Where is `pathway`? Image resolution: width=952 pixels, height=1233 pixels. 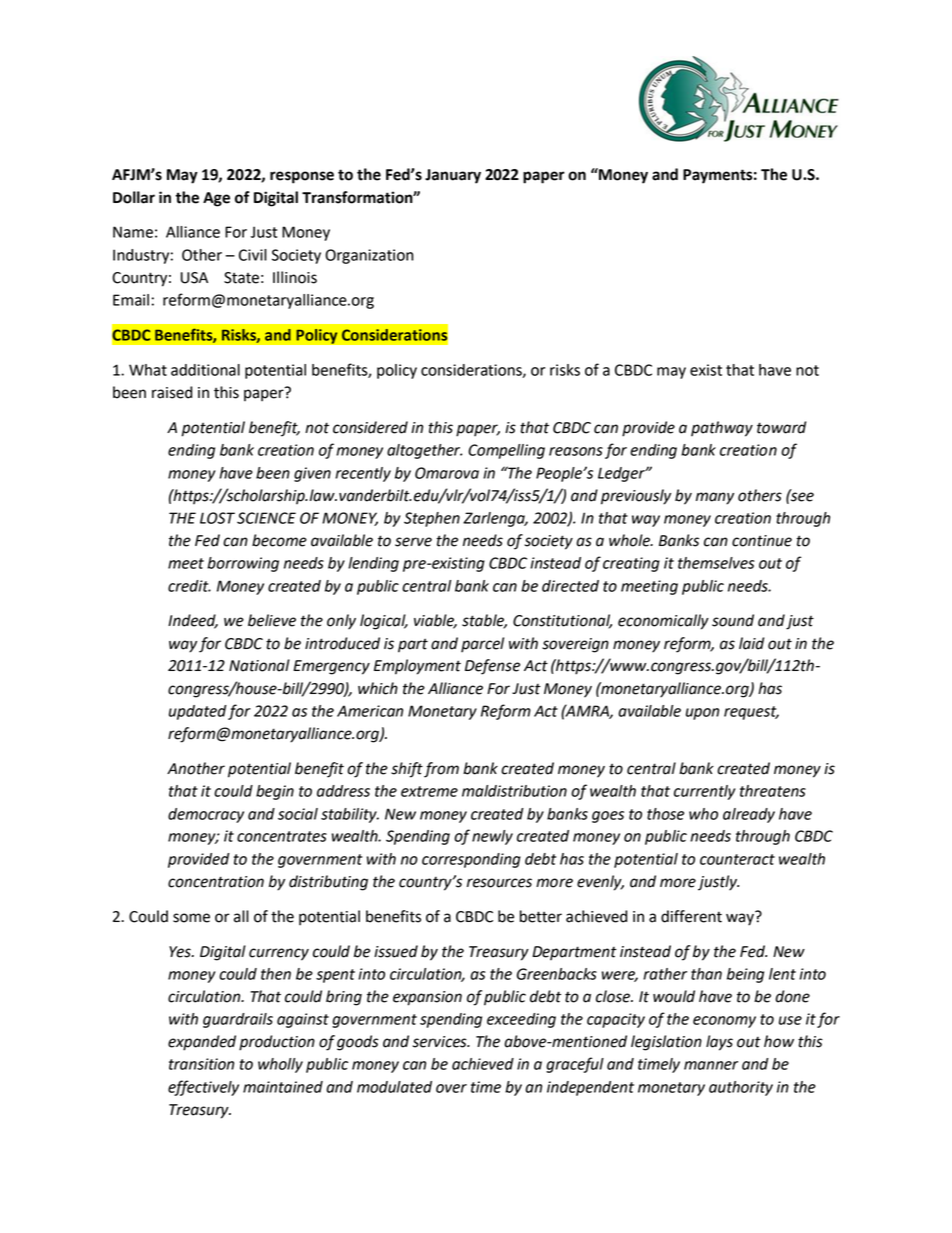 pathway is located at coordinates (722, 429).
